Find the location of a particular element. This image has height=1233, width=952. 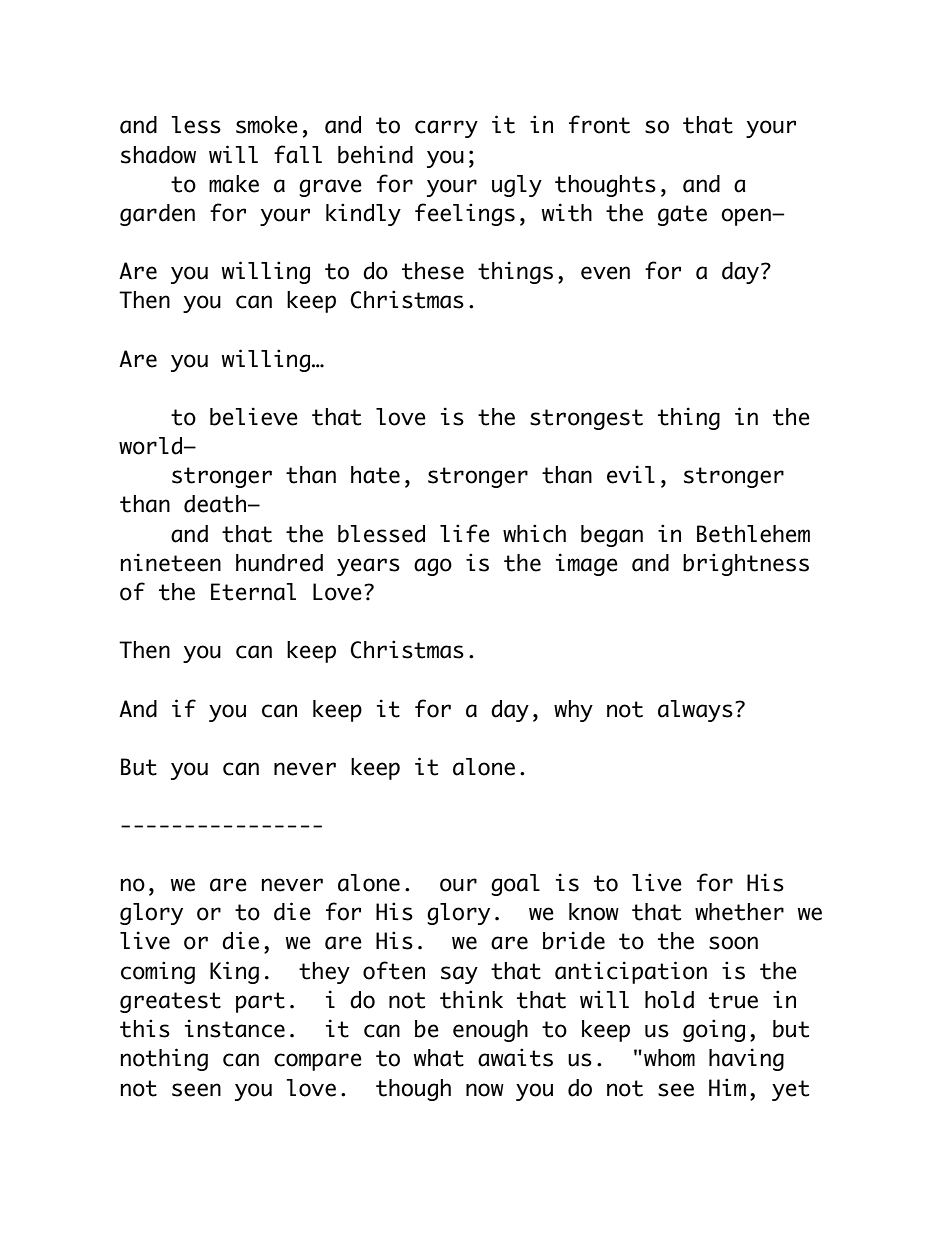

gate is located at coordinates (682, 215).
